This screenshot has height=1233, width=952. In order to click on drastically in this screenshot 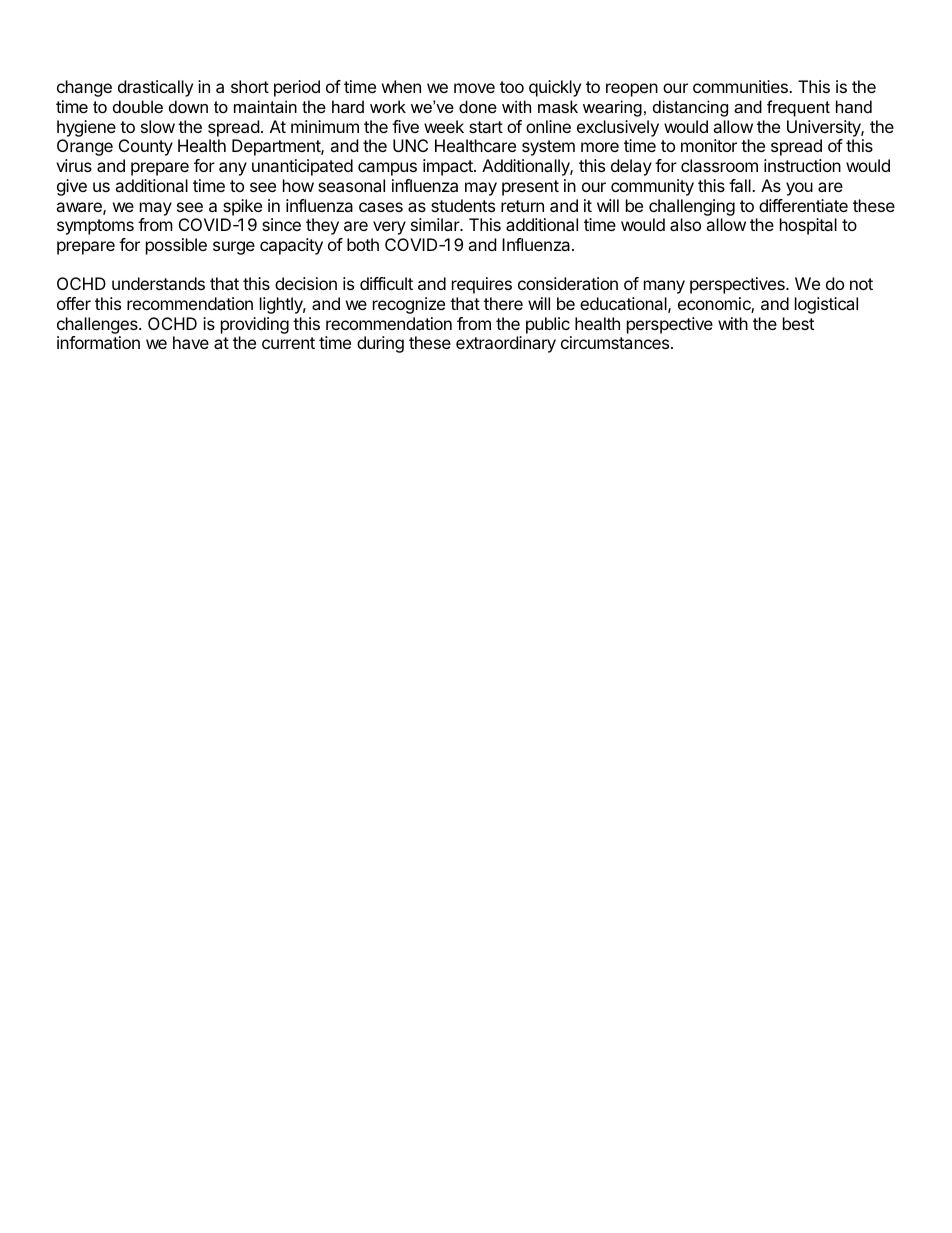, I will do `click(155, 88)`.
